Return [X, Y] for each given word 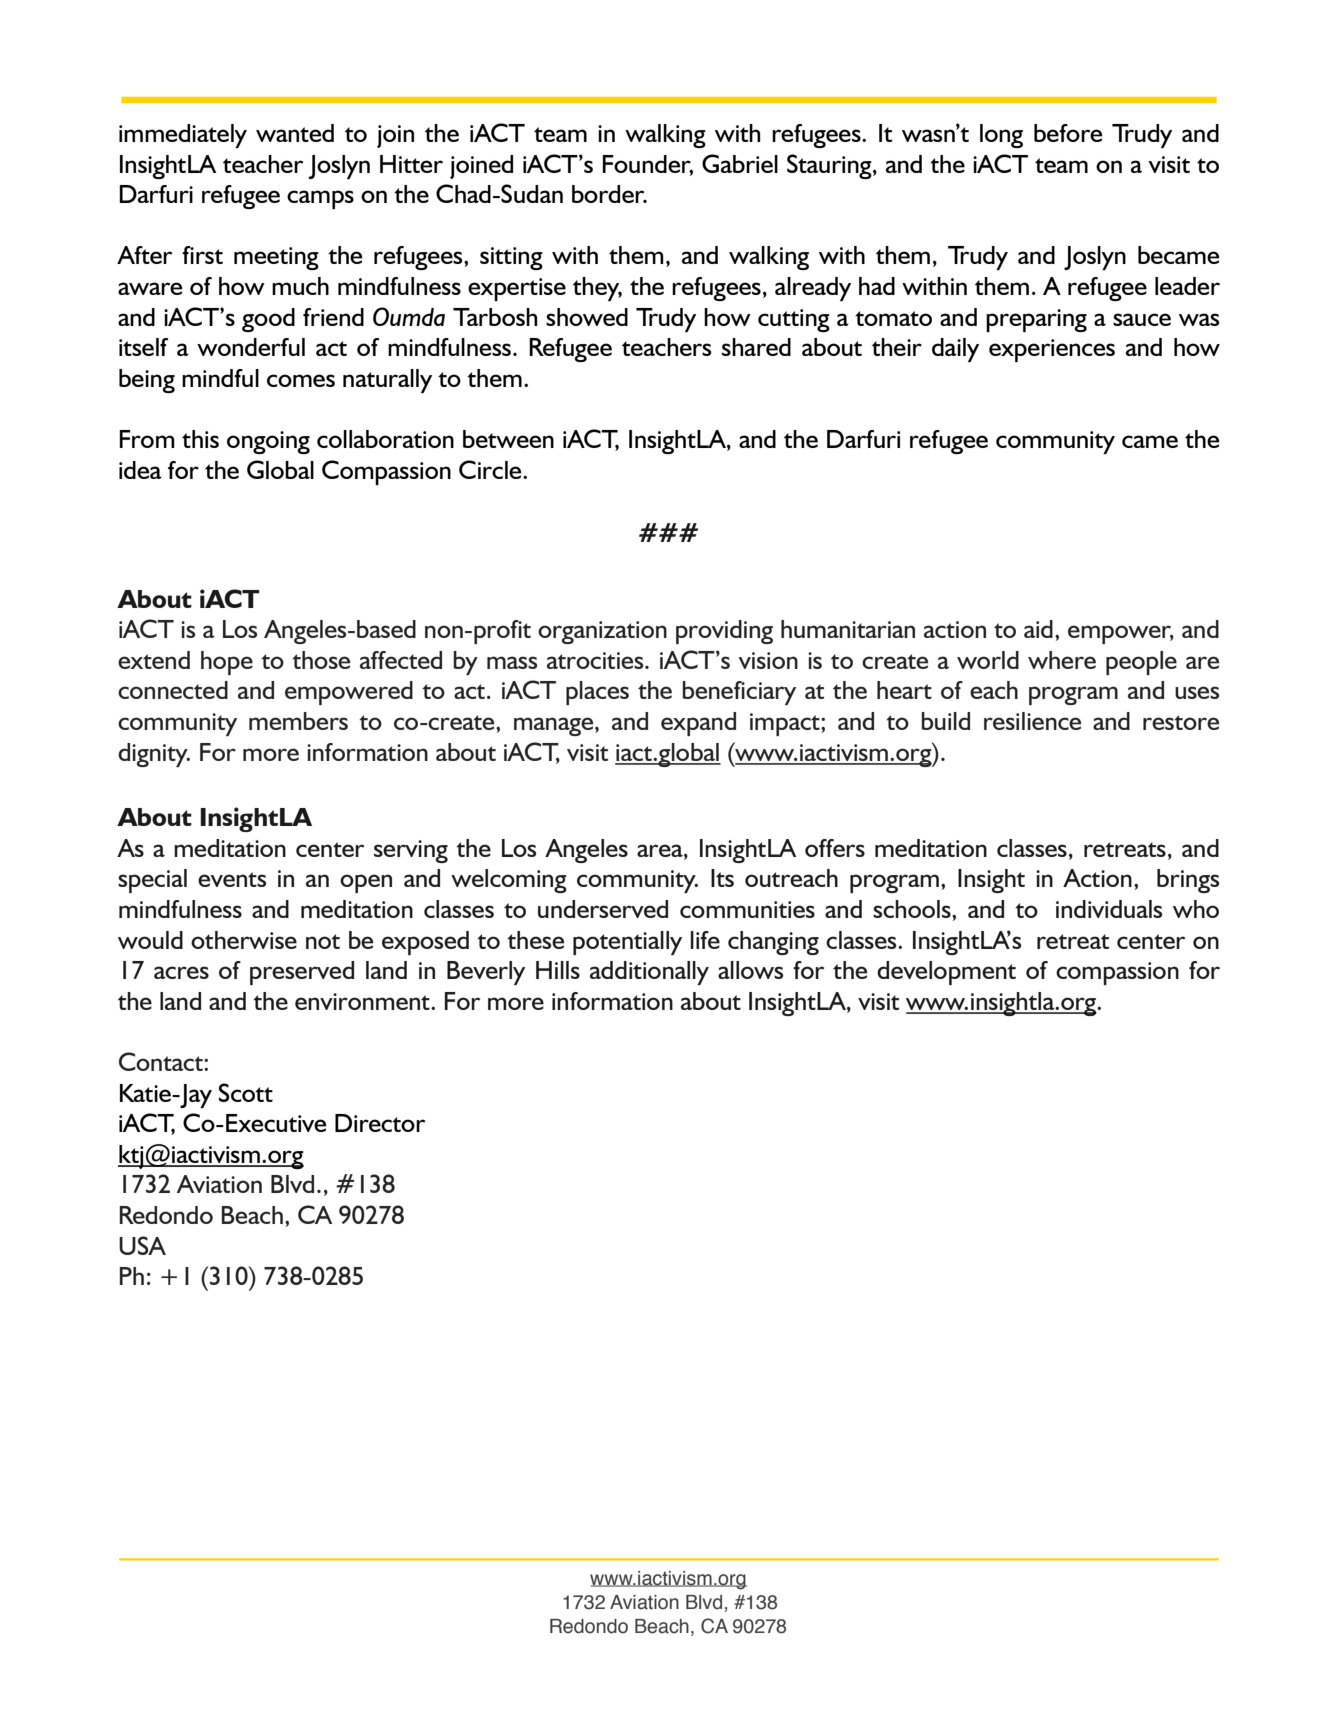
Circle [491, 469]
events [232, 879]
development [946, 973]
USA [142, 1245]
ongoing [268, 442]
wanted [295, 133]
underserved [603, 909]
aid [1038, 629]
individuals [1109, 909]
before [1068, 133]
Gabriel [740, 163]
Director [380, 1123]
